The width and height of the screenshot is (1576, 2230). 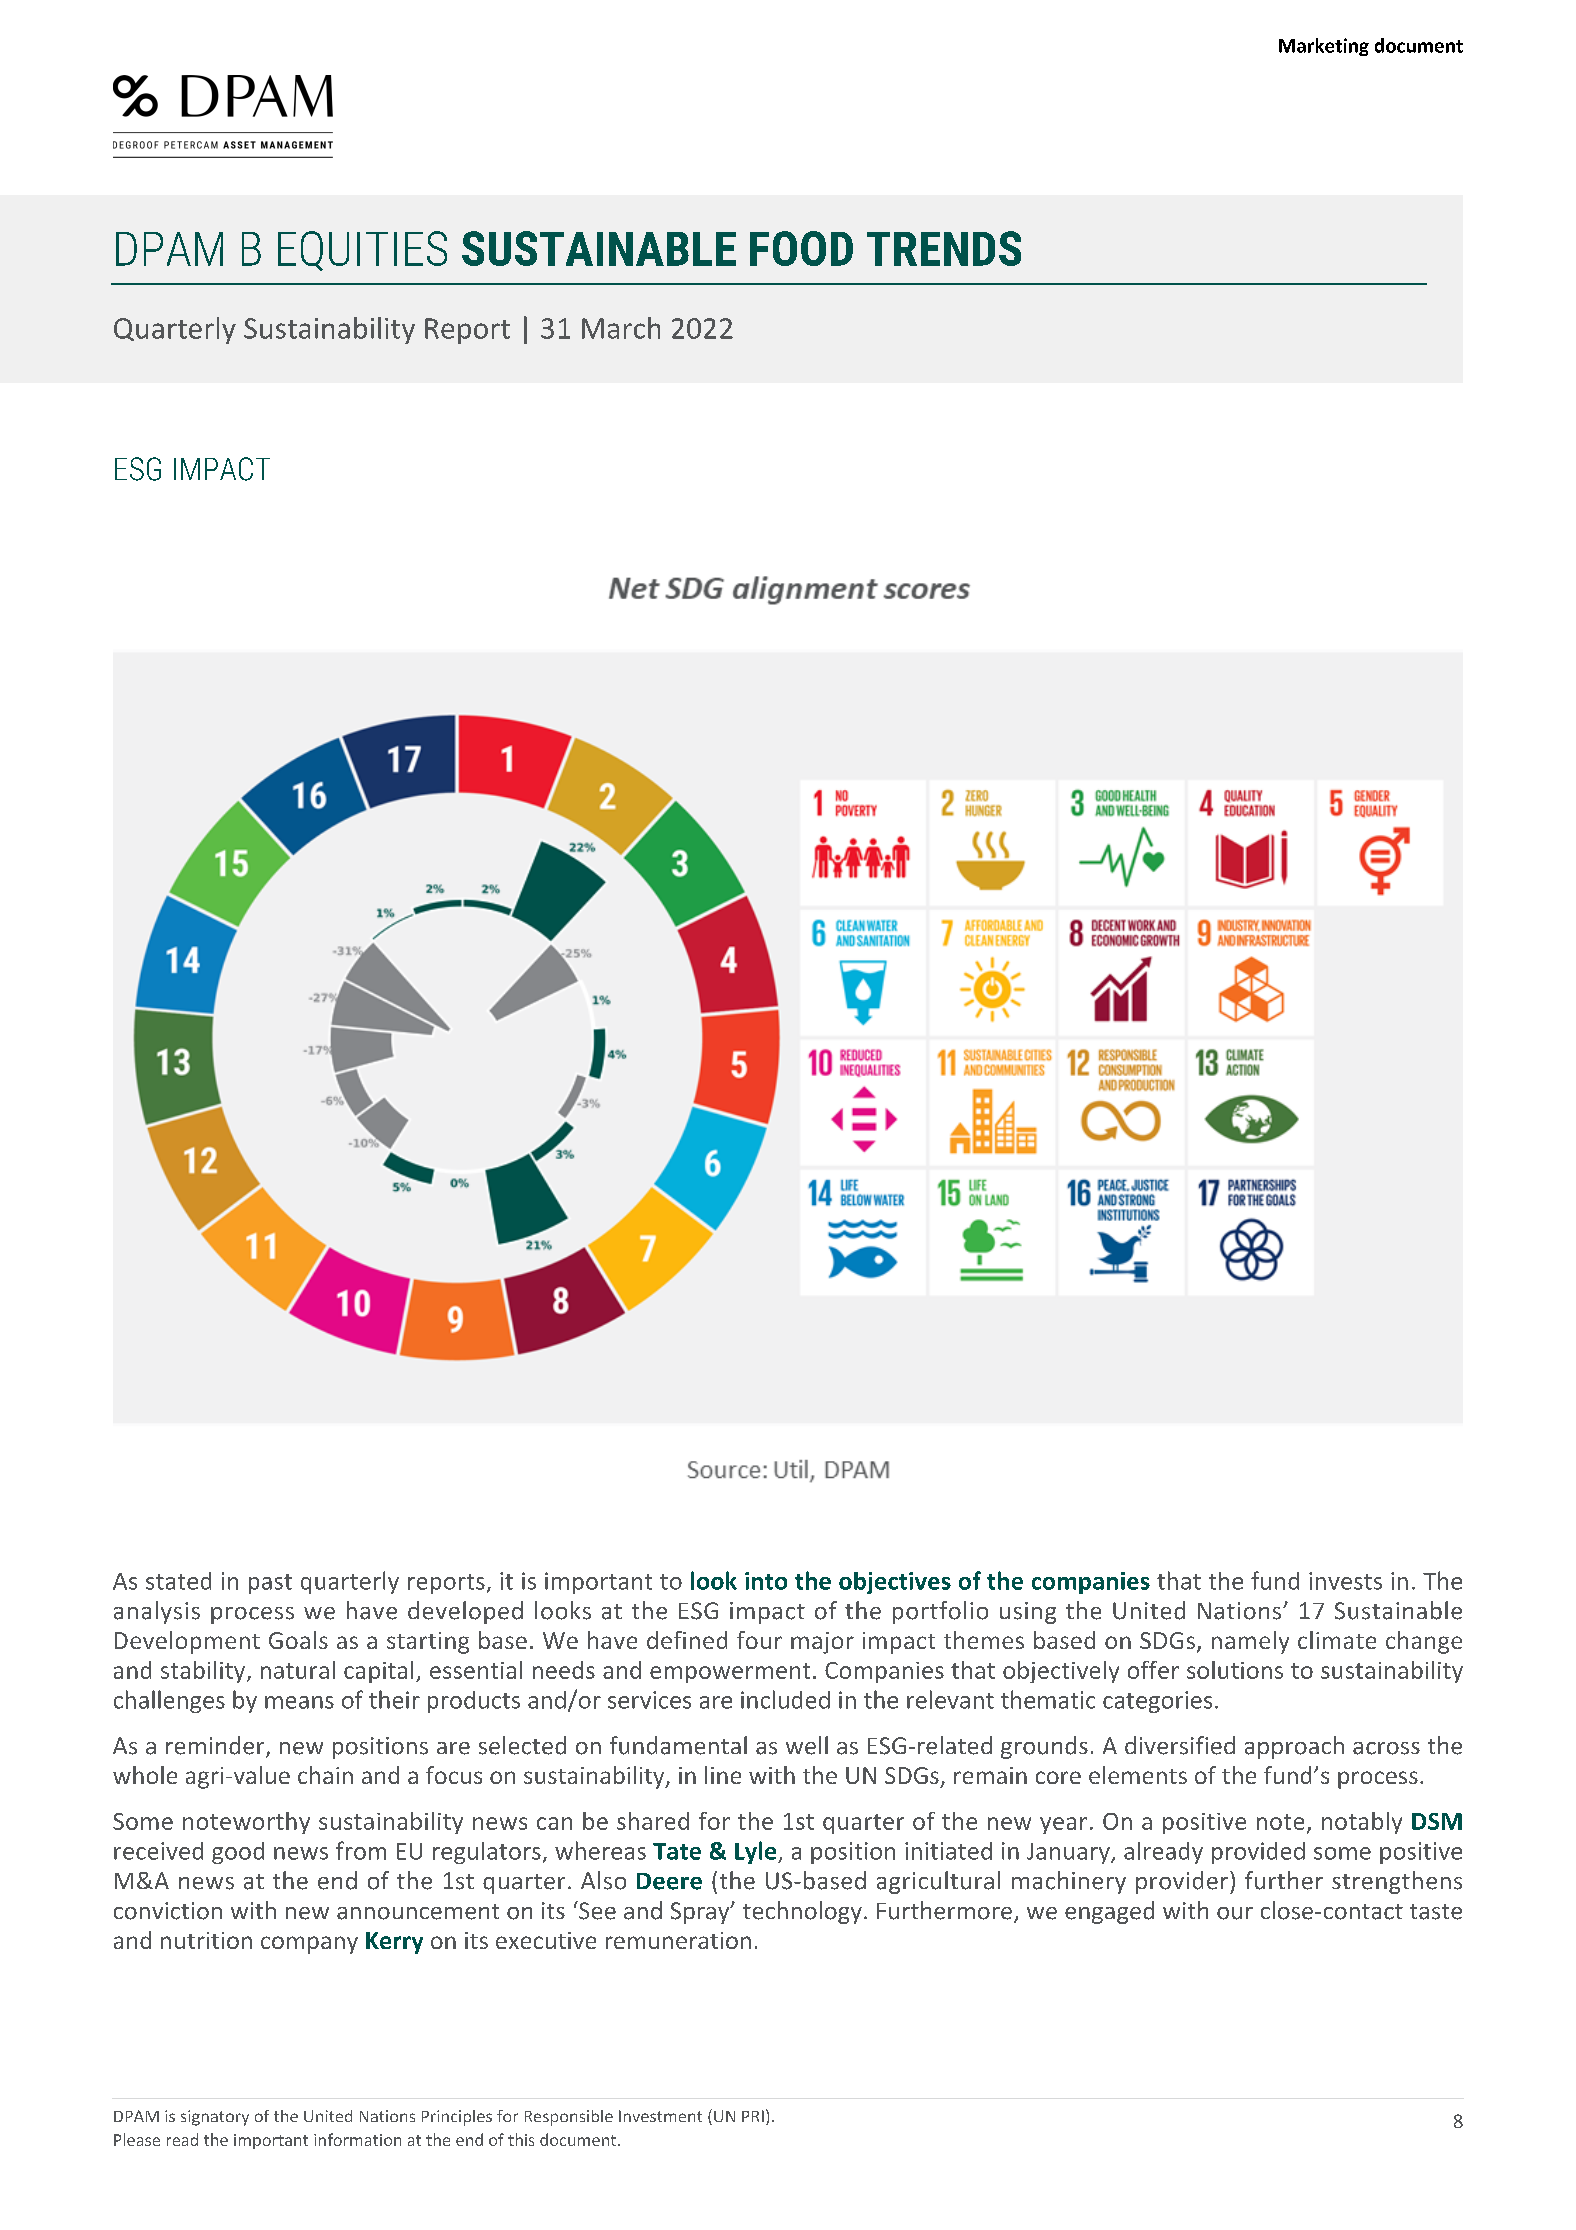 I want to click on March, so click(x=621, y=328).
